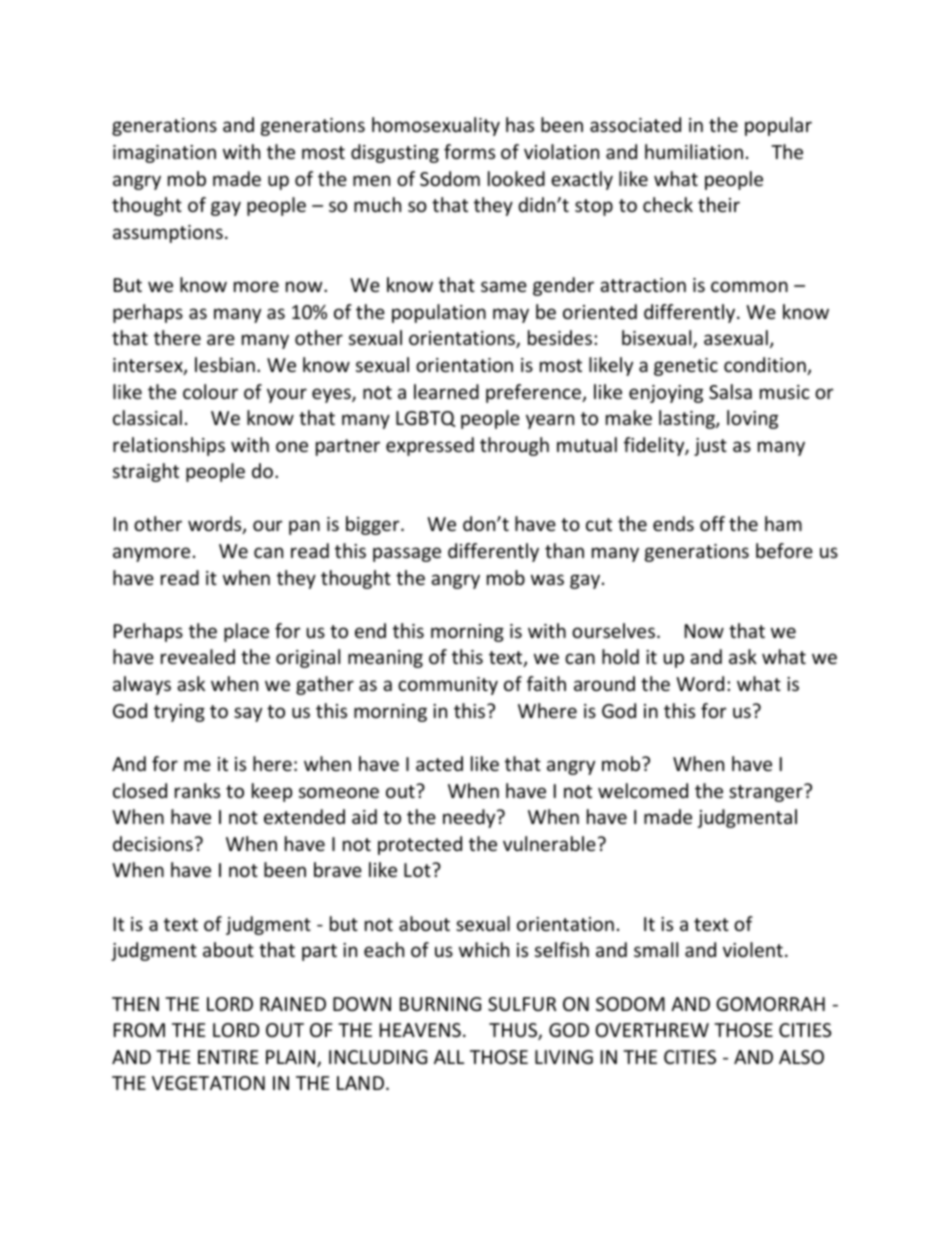 The height and width of the page is (1233, 952). What do you see at coordinates (694, 151) in the page?
I see `humiliation` at bounding box center [694, 151].
